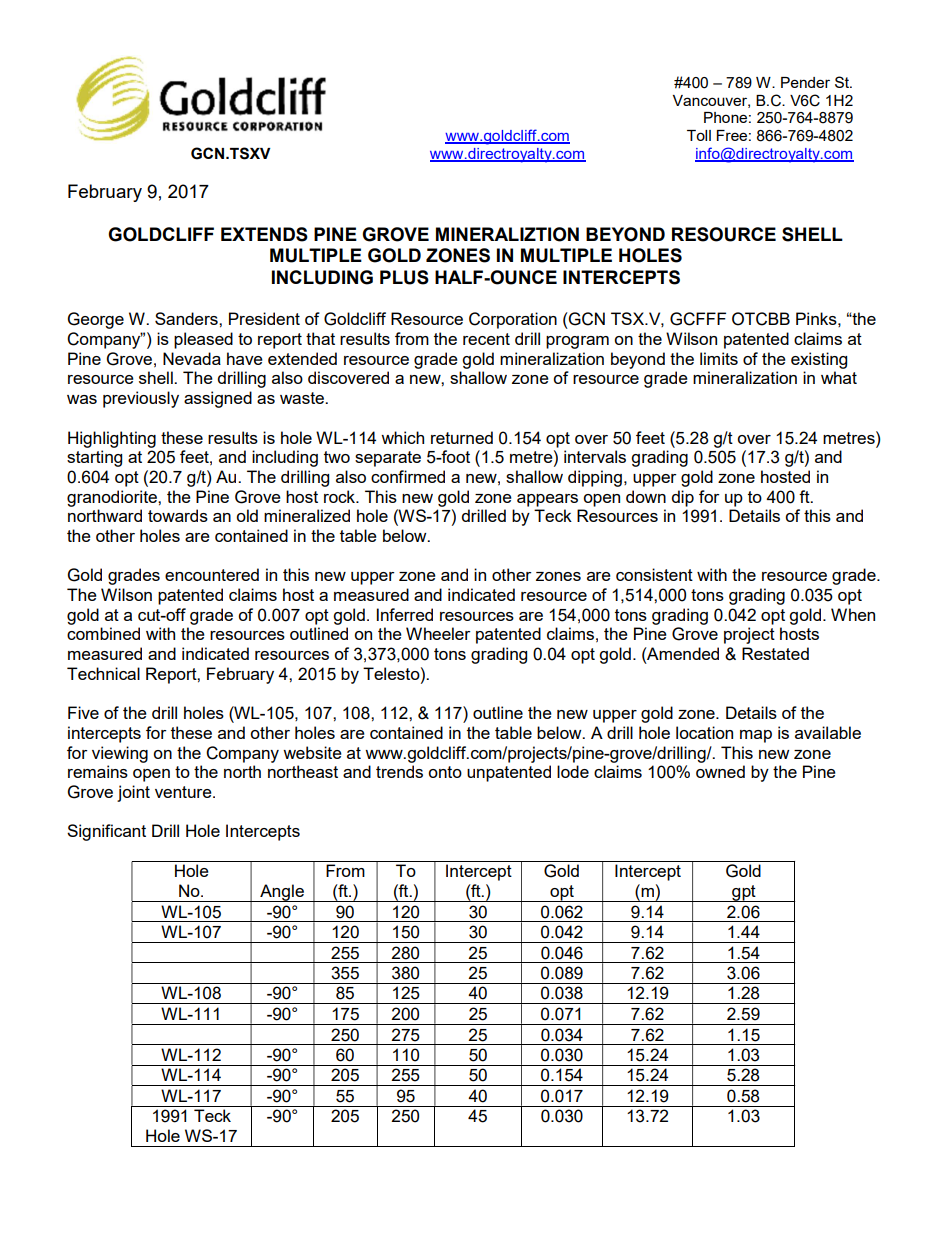 This image has height=1233, width=952. Describe the element at coordinates (438, 633) in the image. I see `Wheeler` at that location.
